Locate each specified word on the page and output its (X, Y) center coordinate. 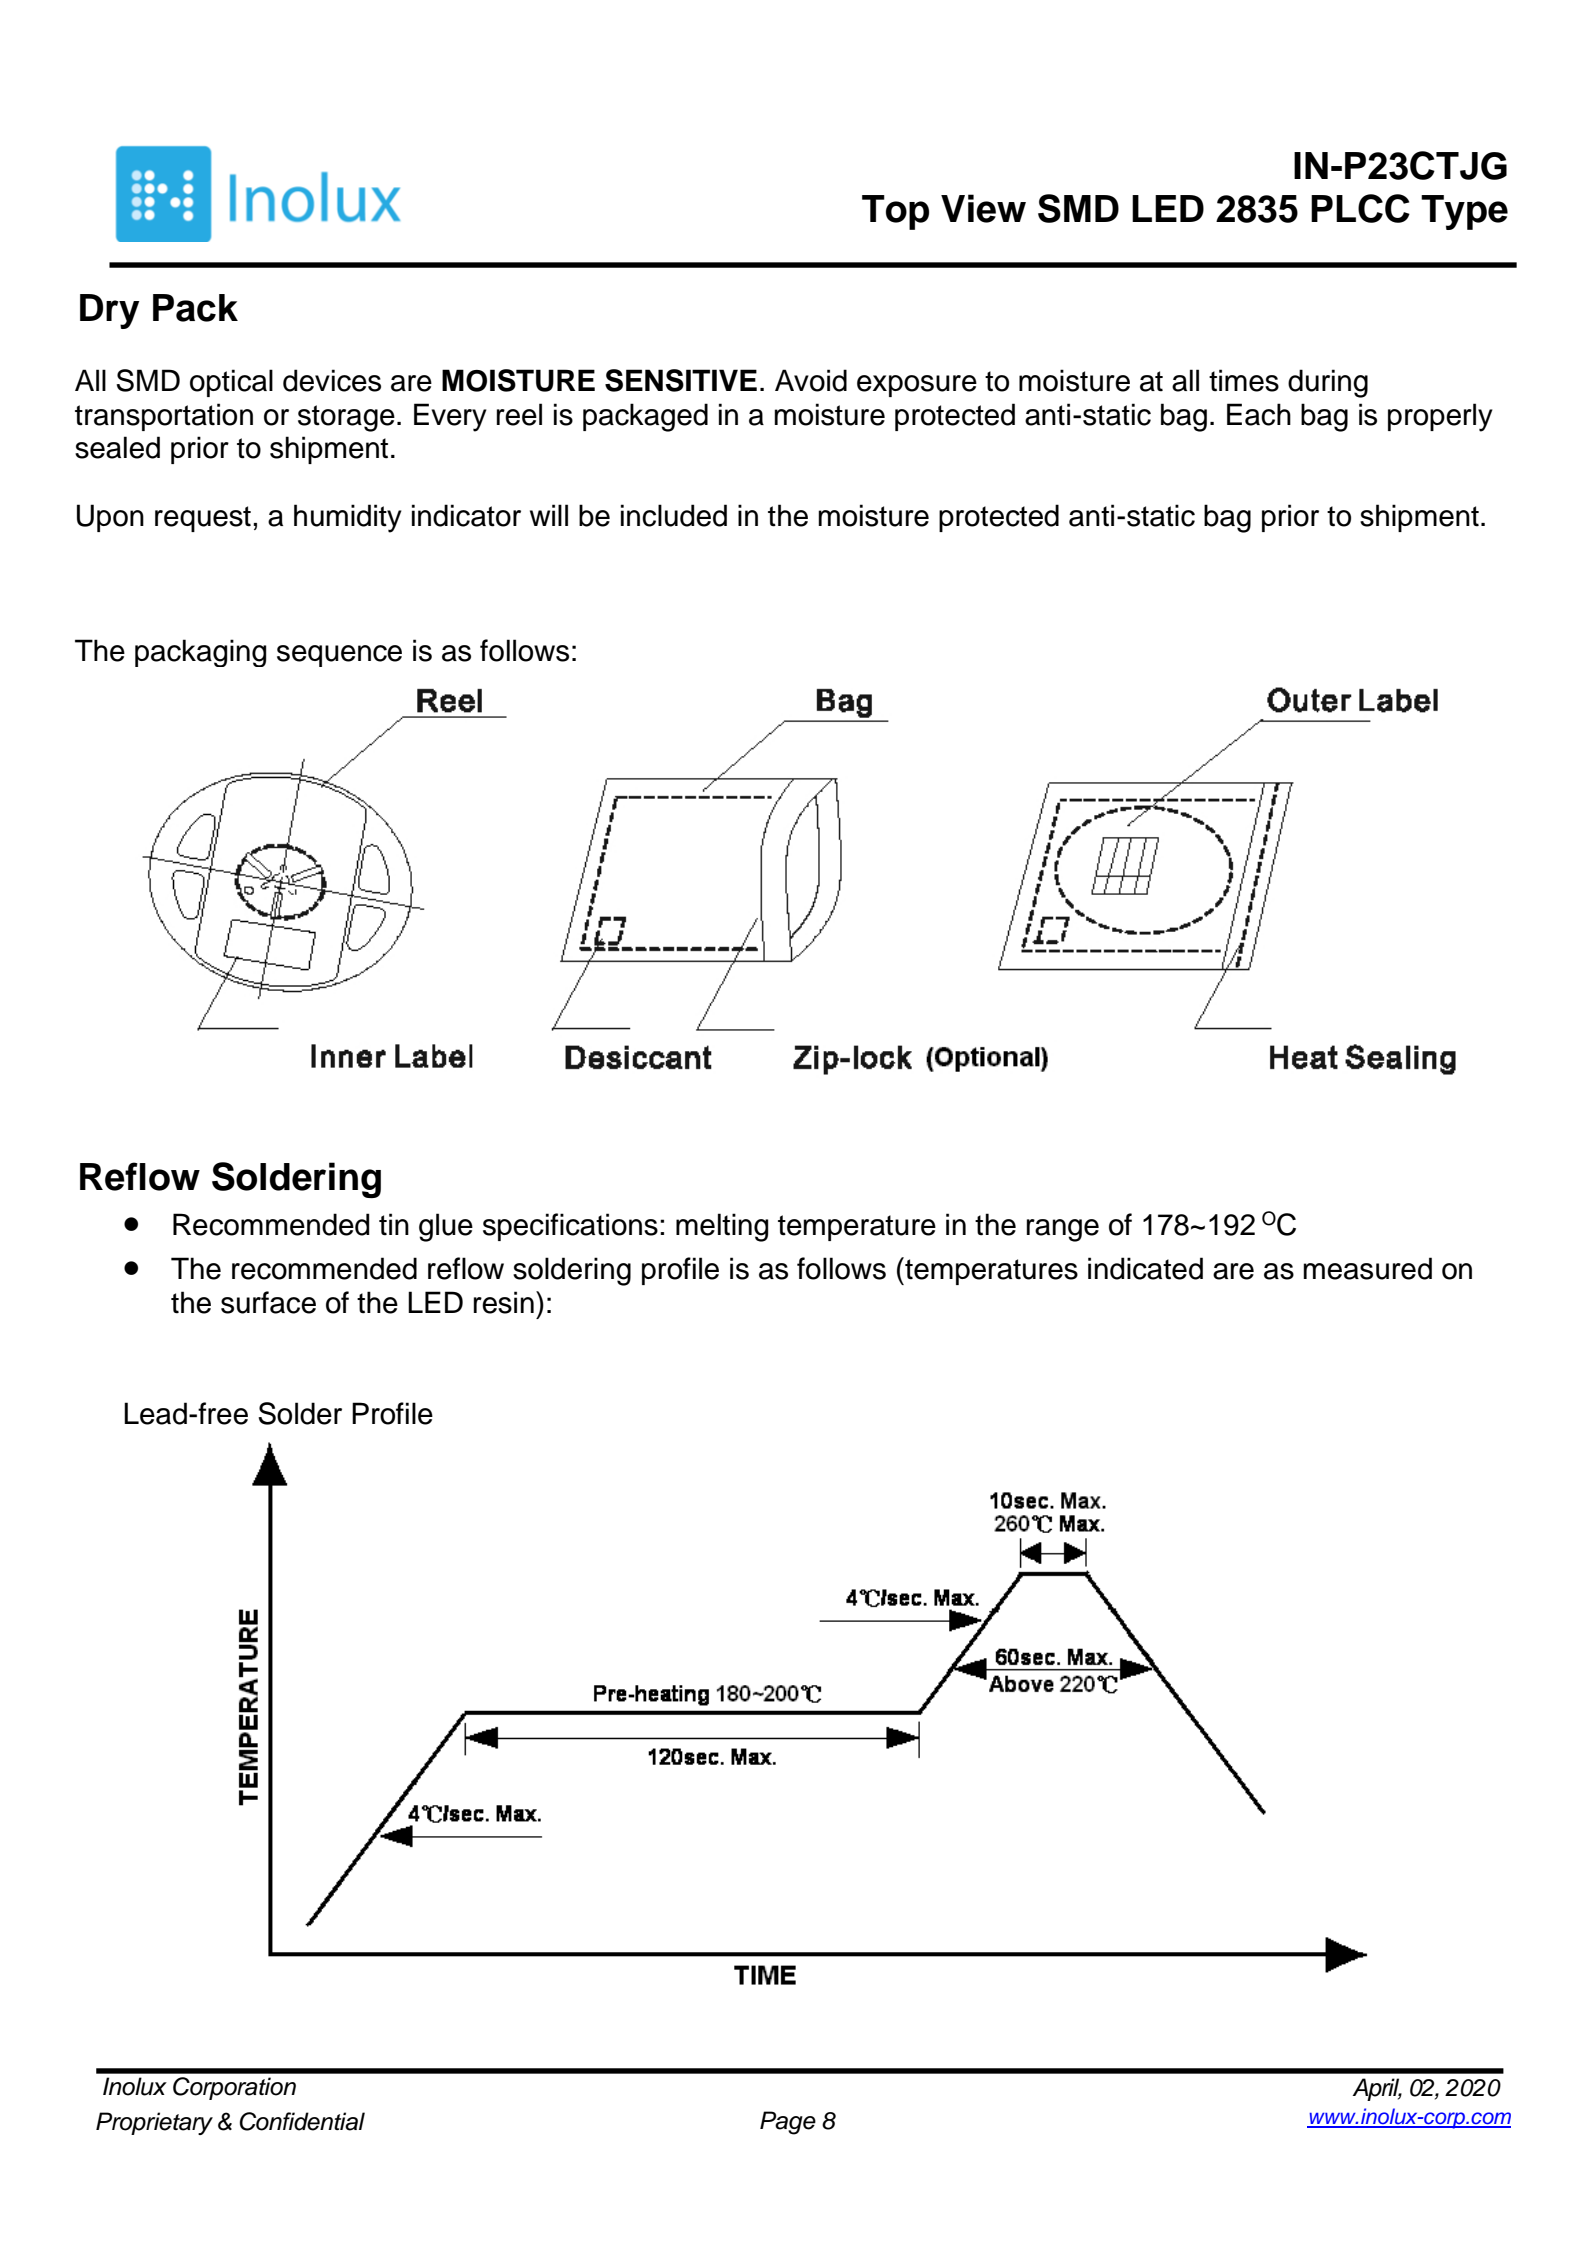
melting (722, 1227)
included (674, 515)
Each (1259, 414)
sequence (339, 656)
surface (268, 1302)
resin (504, 1302)
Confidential (302, 2121)
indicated (1145, 1268)
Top (895, 212)
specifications (570, 1227)
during (1328, 383)
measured (1367, 1268)
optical (231, 383)
